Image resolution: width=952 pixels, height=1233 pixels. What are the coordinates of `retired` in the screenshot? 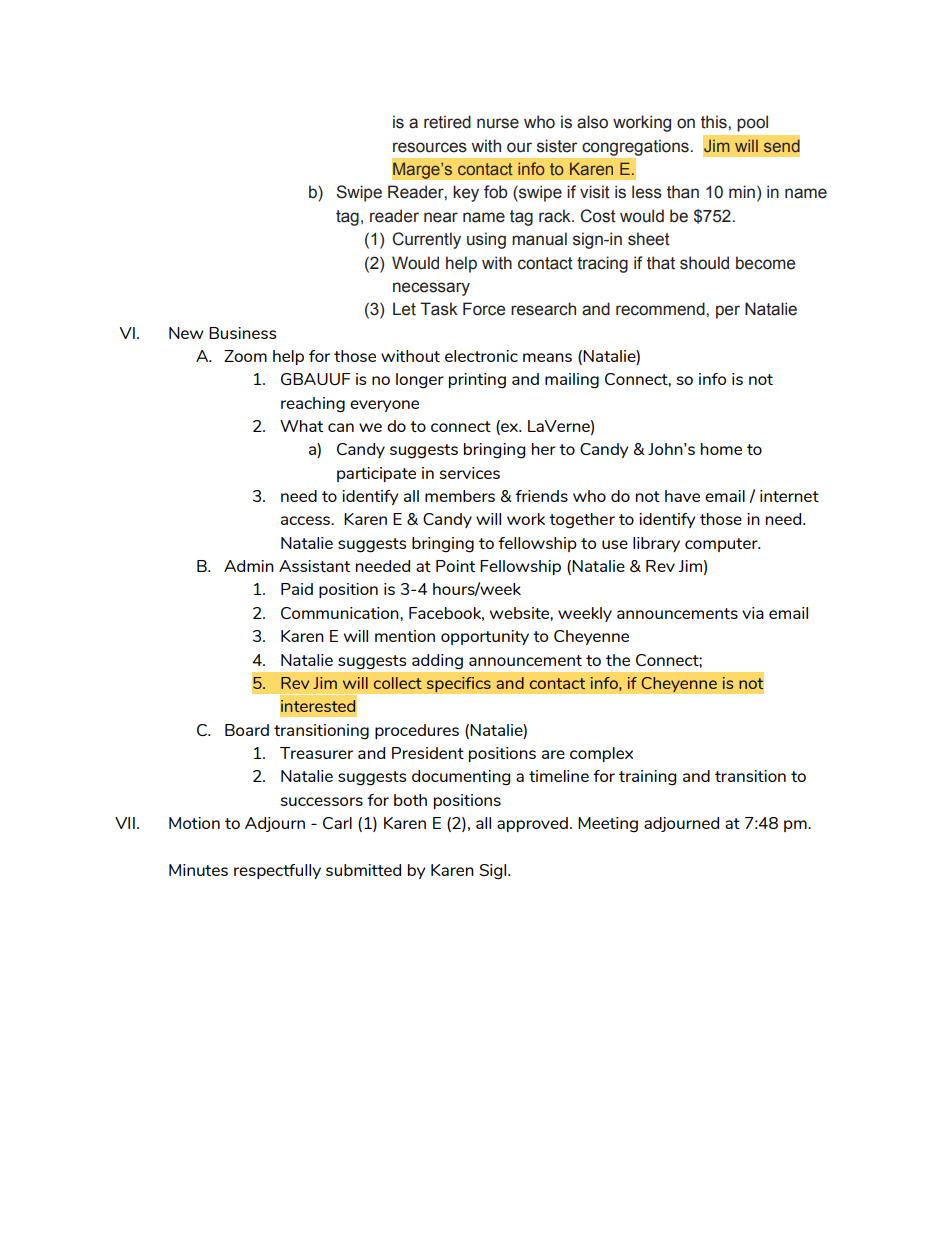 It's located at (447, 122).
